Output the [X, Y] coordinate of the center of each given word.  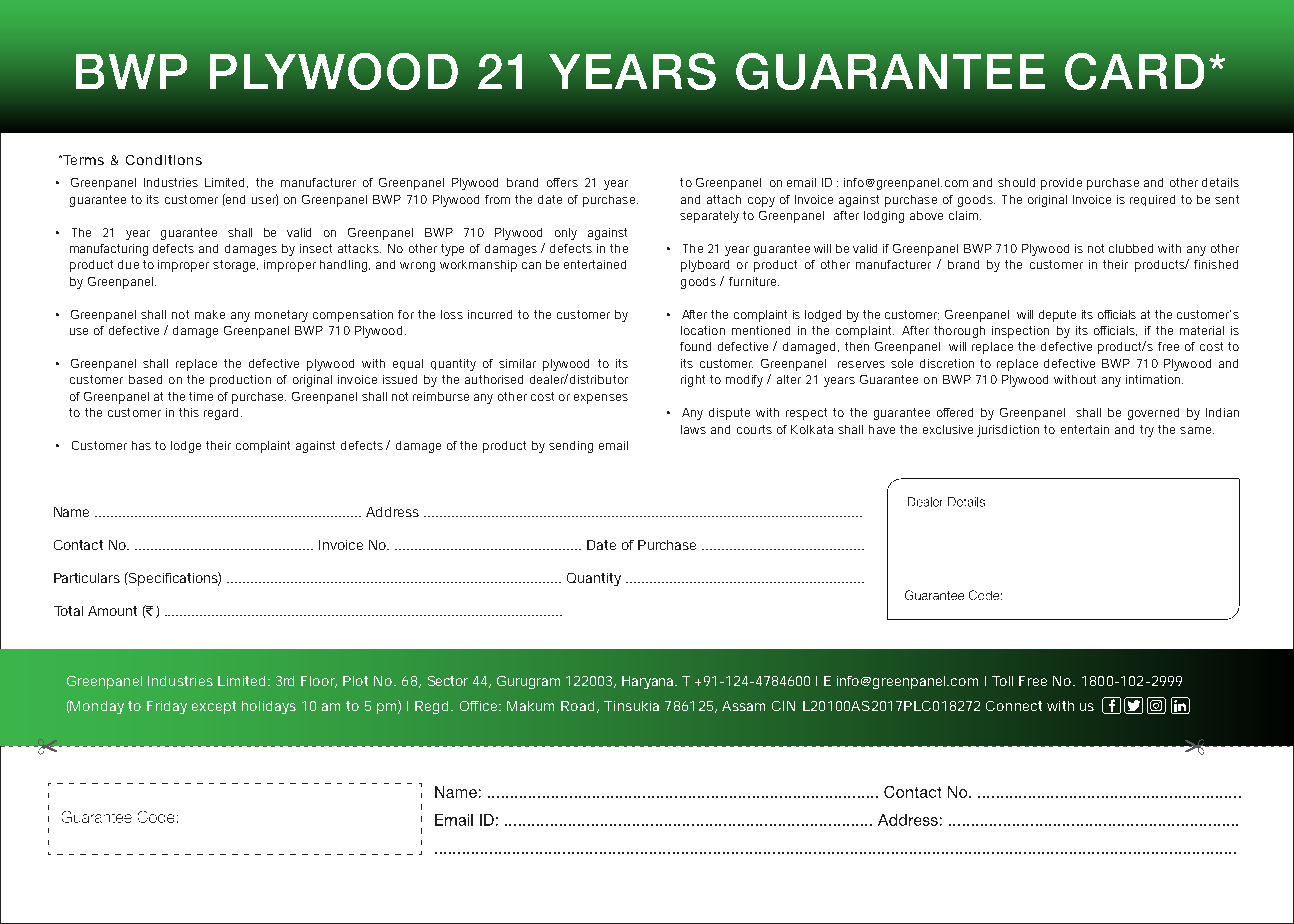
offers [562, 182]
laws [693, 429]
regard [223, 414]
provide [1061, 184]
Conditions [164, 160]
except [214, 707]
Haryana [649, 682]
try [1147, 431]
